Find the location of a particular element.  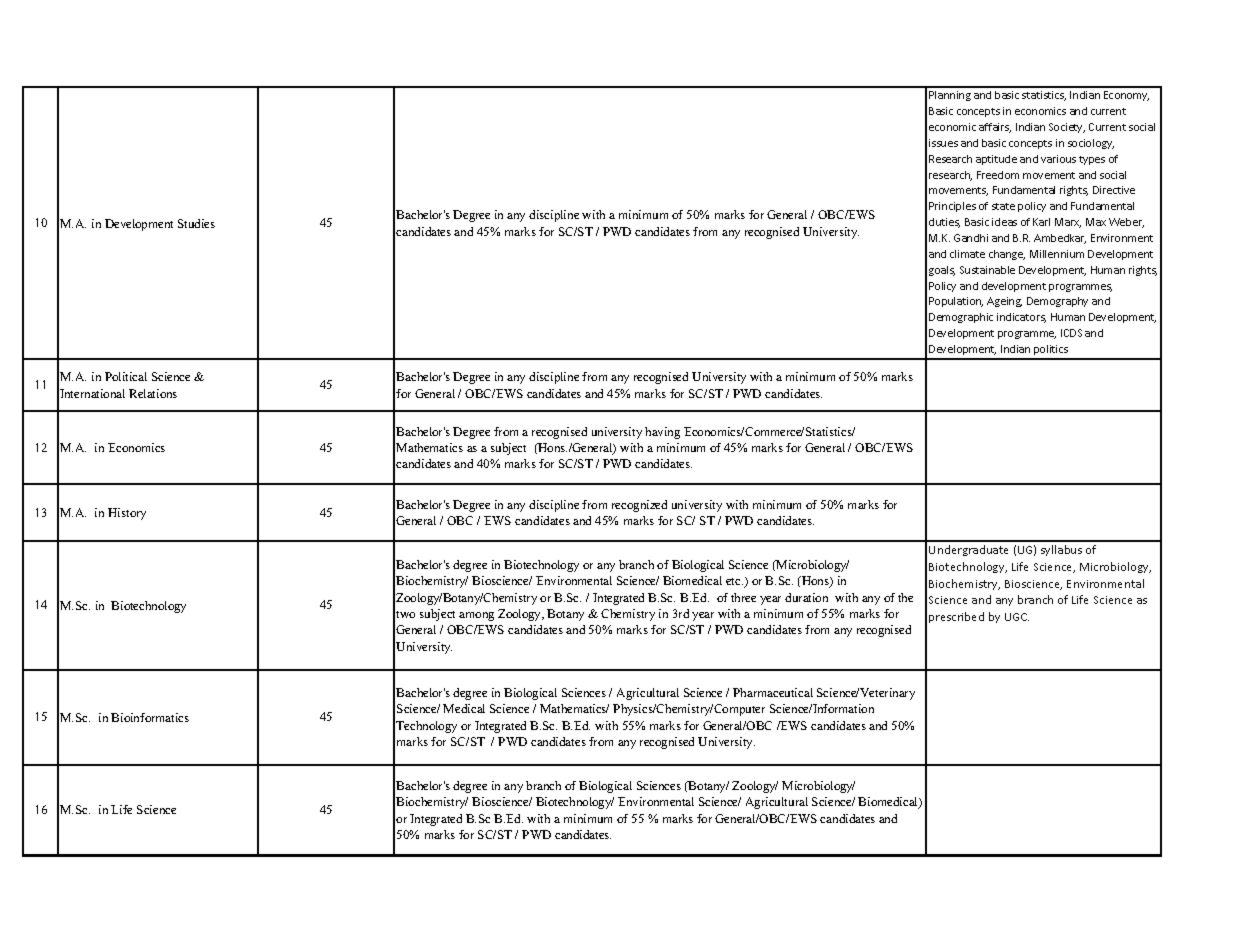

Bioinformatics is located at coordinates (150, 717).
